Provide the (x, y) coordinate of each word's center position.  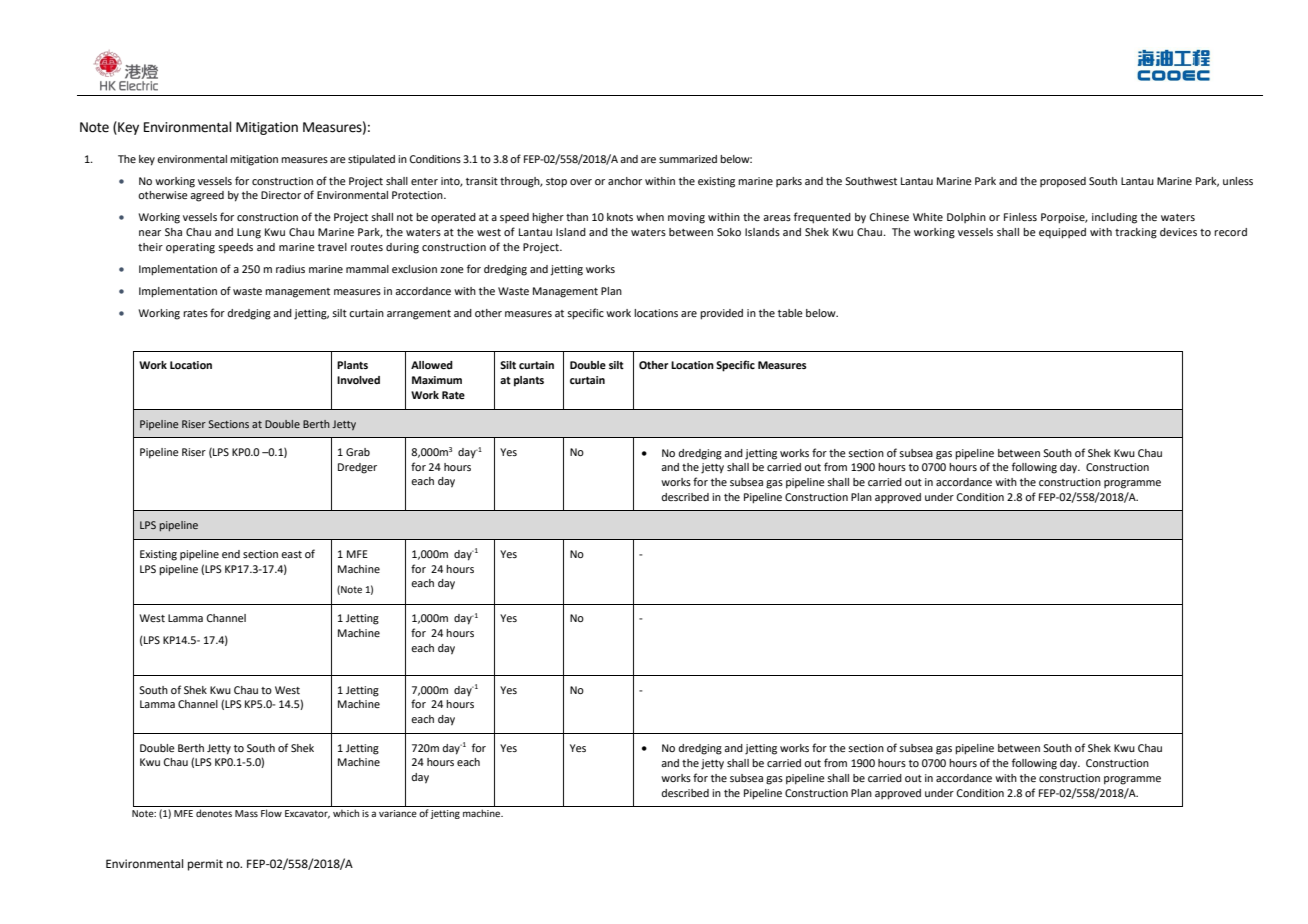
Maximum (437, 380)
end (231, 554)
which (346, 813)
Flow (271, 813)
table (790, 313)
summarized (688, 159)
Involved (358, 380)
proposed (1063, 182)
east (291, 554)
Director (281, 195)
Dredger (357, 468)
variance (398, 813)
